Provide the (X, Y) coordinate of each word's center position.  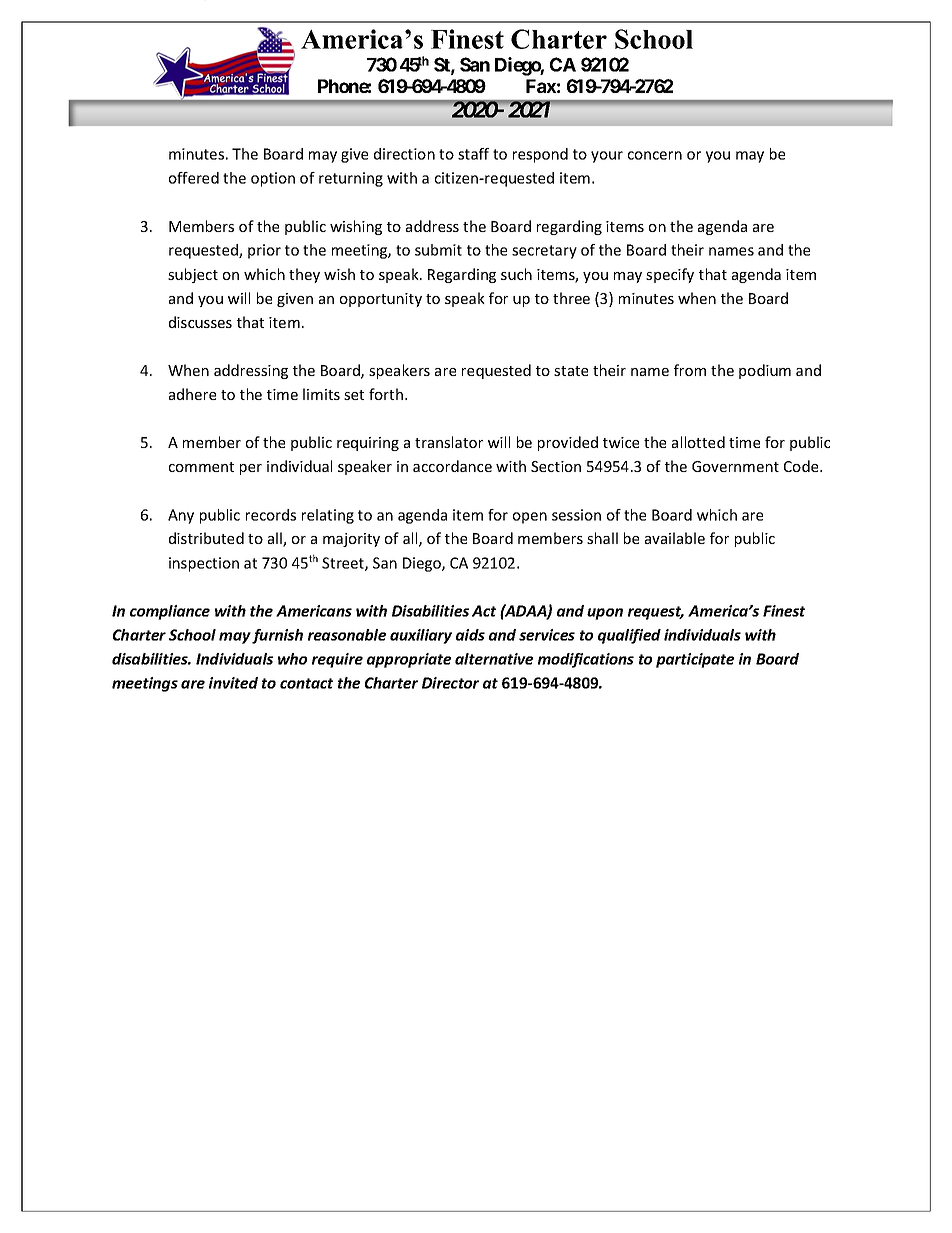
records (271, 515)
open (530, 518)
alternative (494, 659)
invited (233, 683)
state (571, 371)
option (273, 179)
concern (655, 155)
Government (735, 466)
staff (473, 154)
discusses (200, 322)
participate (695, 660)
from (690, 370)
